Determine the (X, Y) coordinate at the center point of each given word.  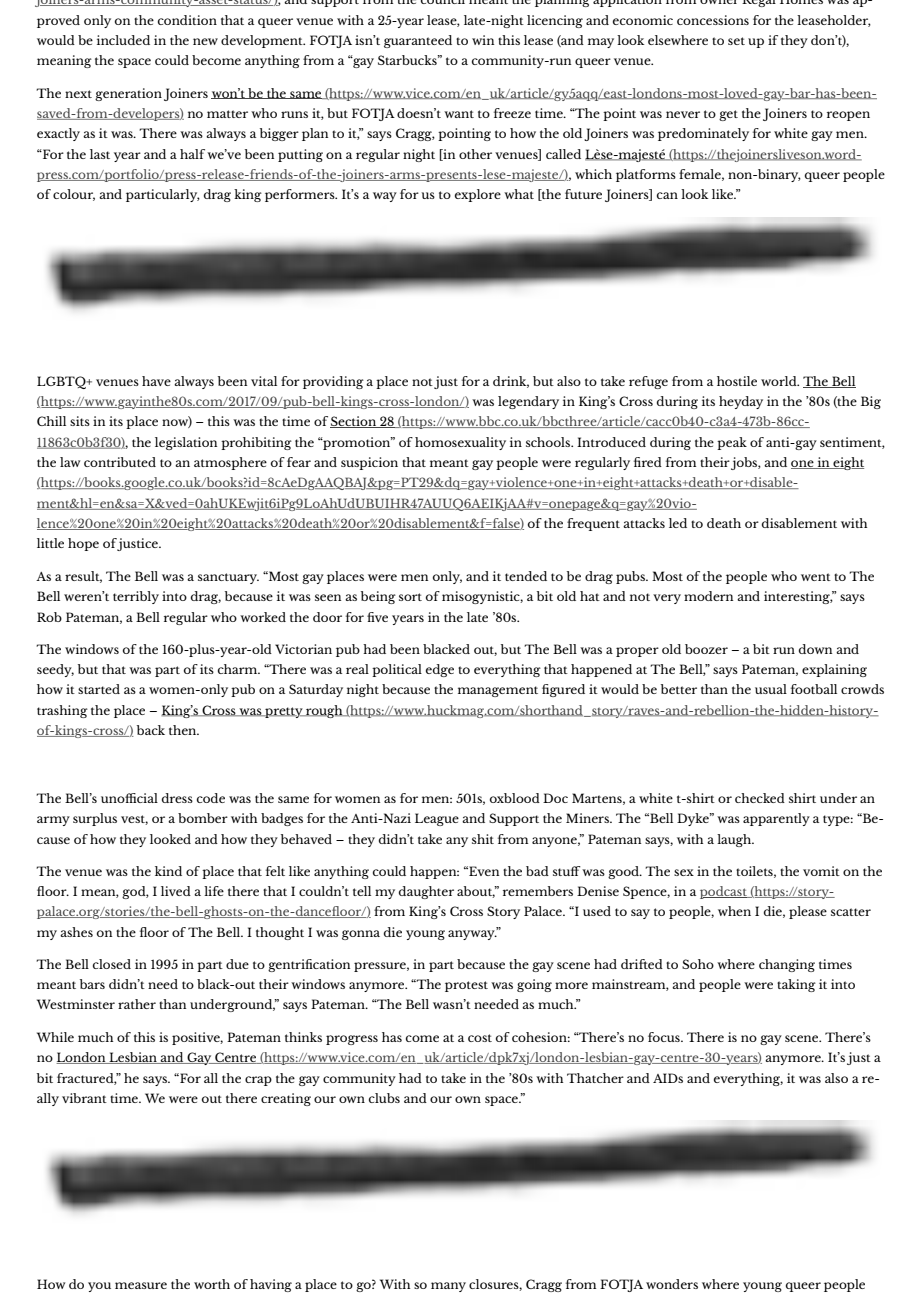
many (448, 1287)
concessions (713, 20)
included (123, 40)
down (815, 649)
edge (440, 670)
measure (141, 1285)
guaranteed (418, 41)
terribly (136, 597)
